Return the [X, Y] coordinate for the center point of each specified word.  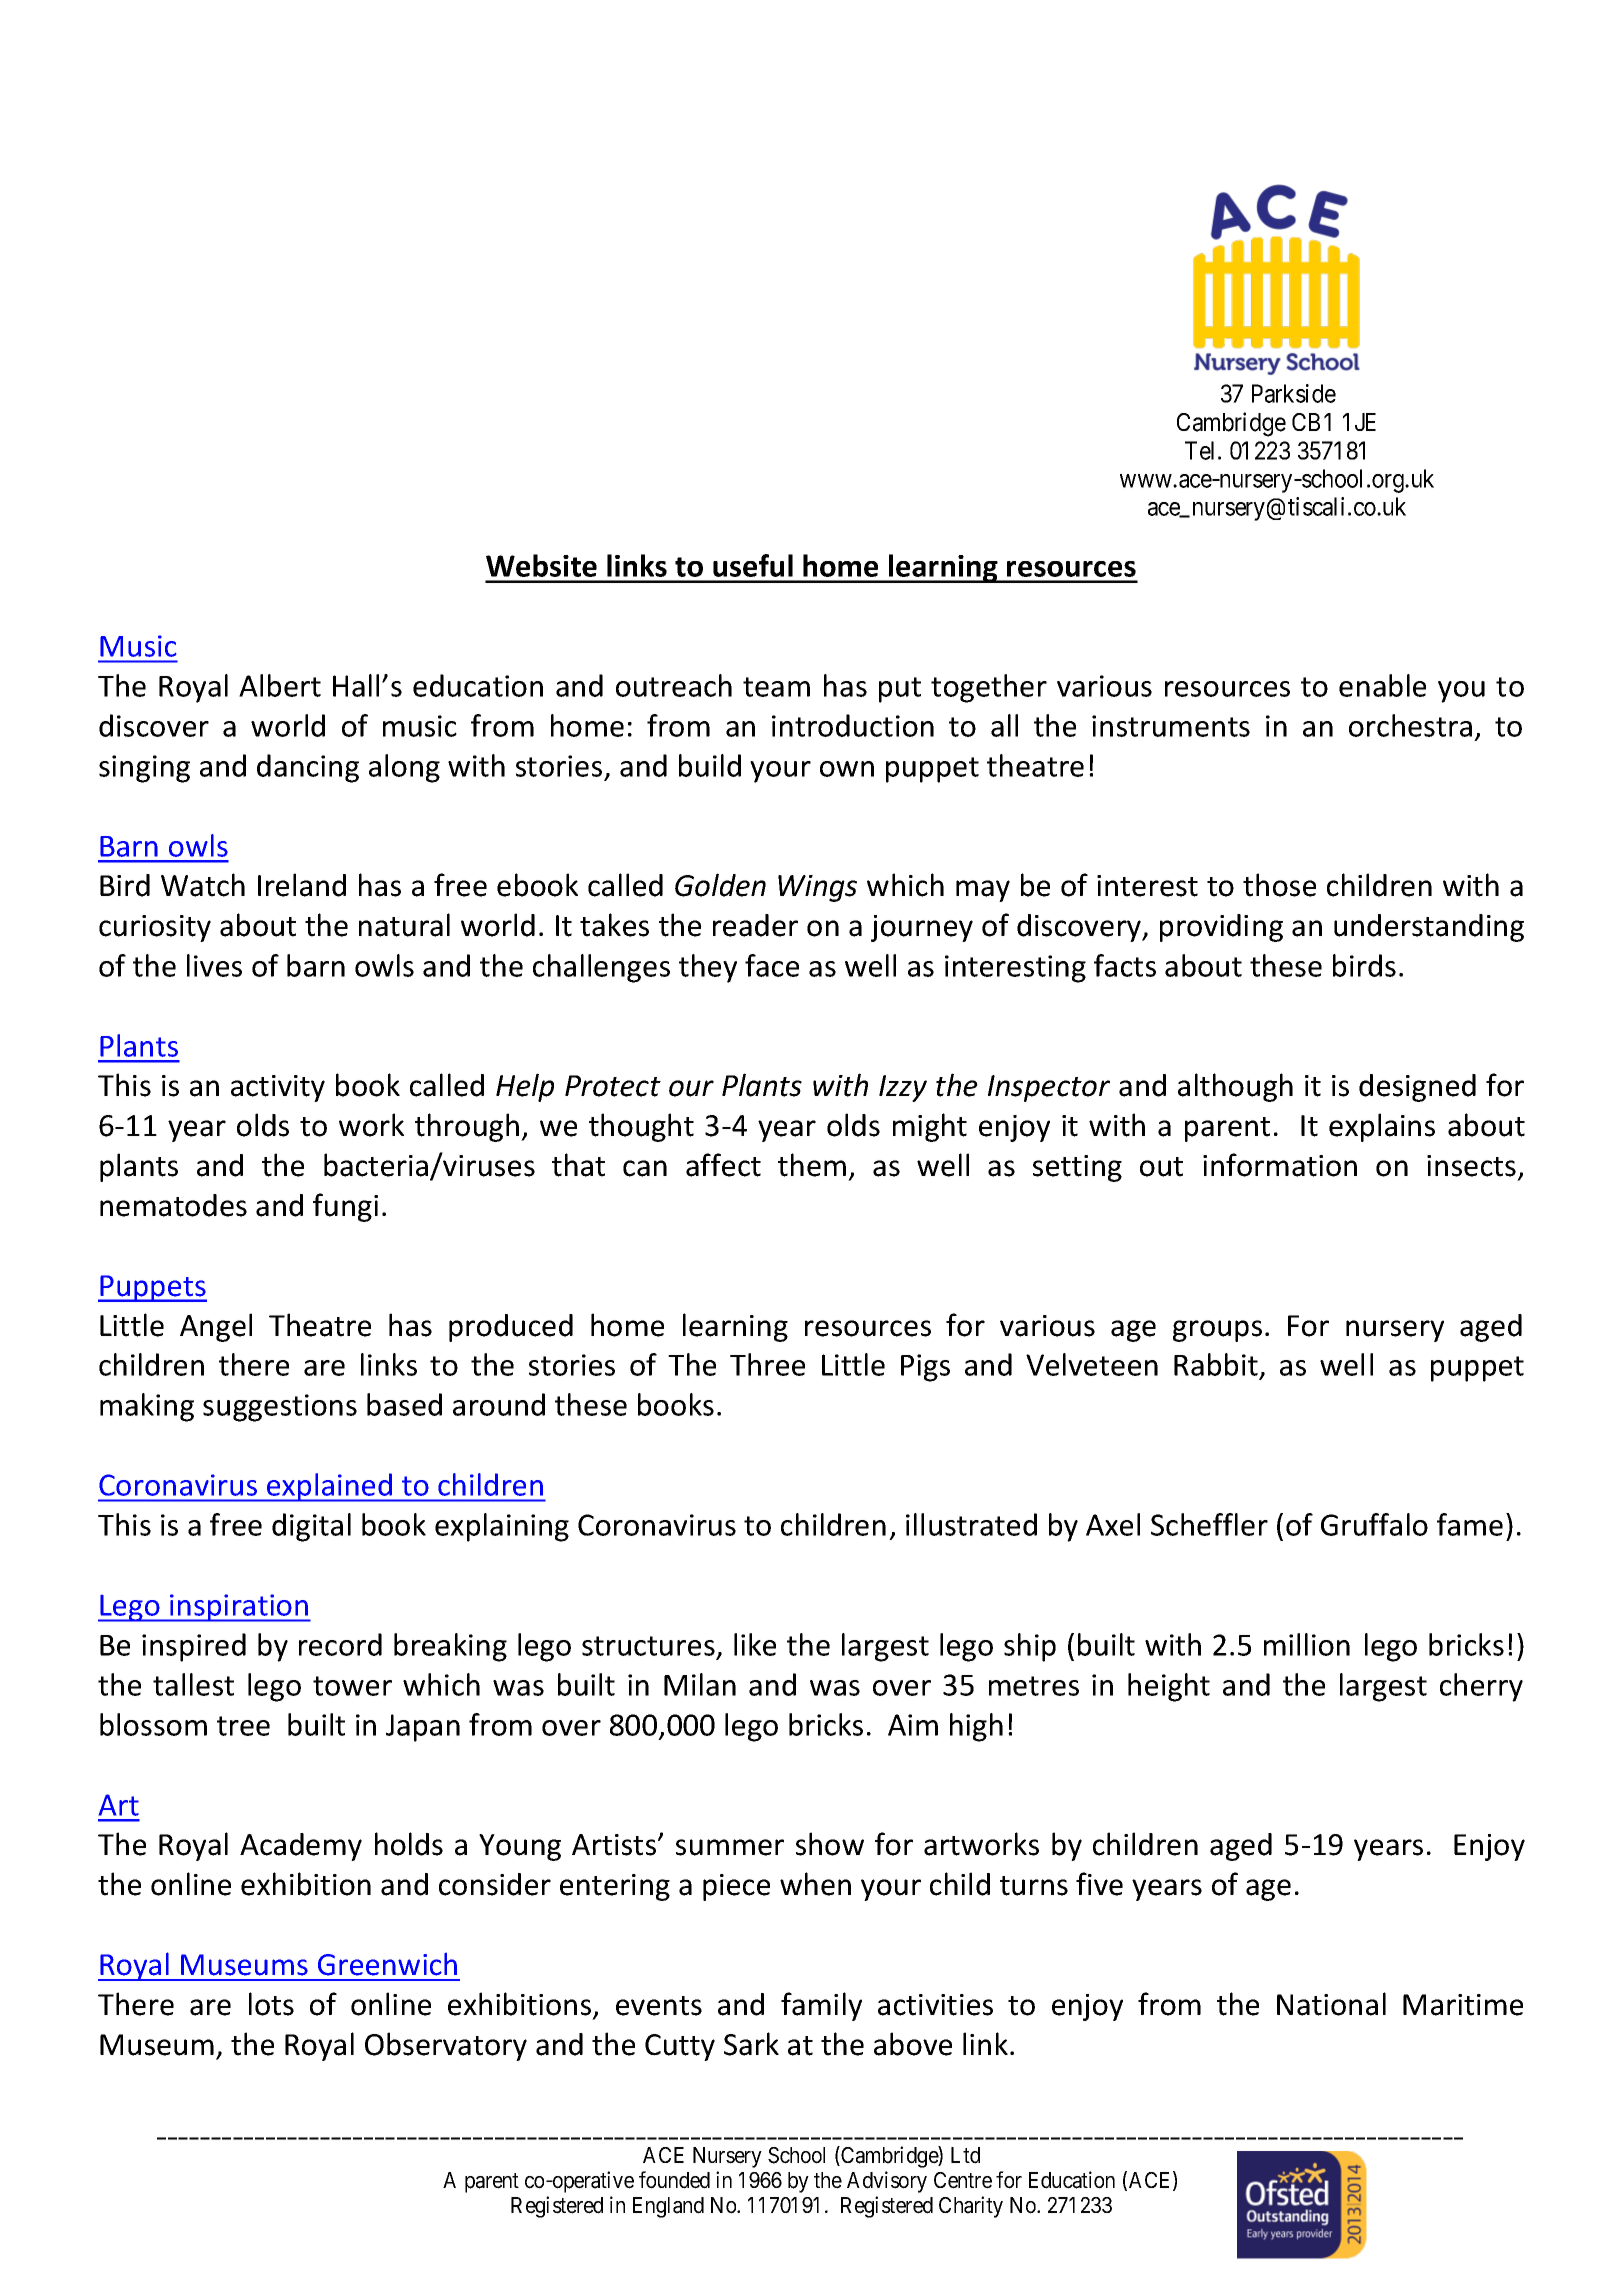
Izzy [903, 1088]
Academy [301, 1847]
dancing [308, 768]
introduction [853, 725]
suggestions [280, 1408]
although [1235, 1087]
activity [278, 1088]
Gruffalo [1374, 1524]
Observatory [446, 2046]
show [830, 1844]
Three [767, 1364]
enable [1382, 685]
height [1169, 1687]
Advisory [887, 2182]
